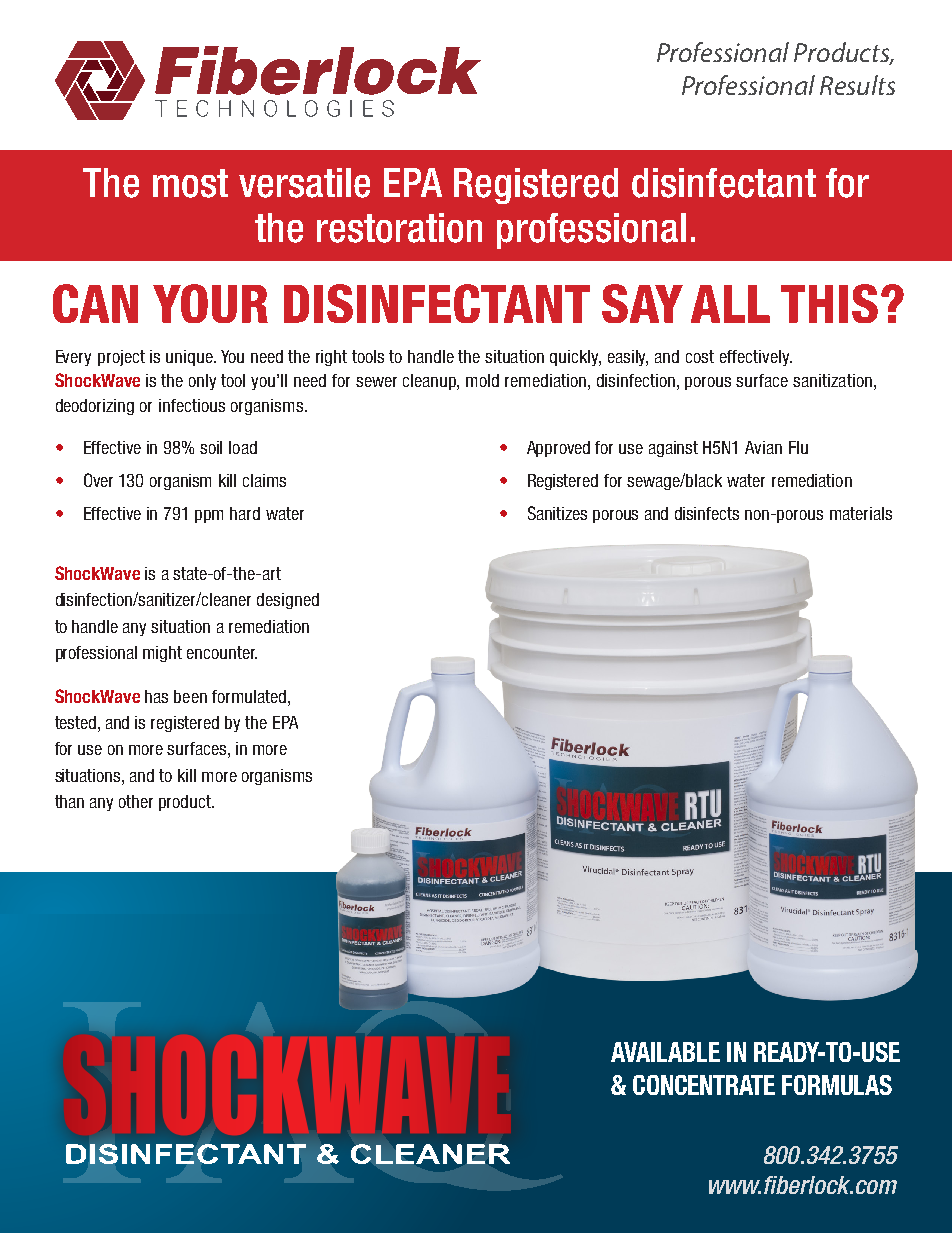 This page has width=952, height=1233. I want to click on restoration, so click(399, 228).
